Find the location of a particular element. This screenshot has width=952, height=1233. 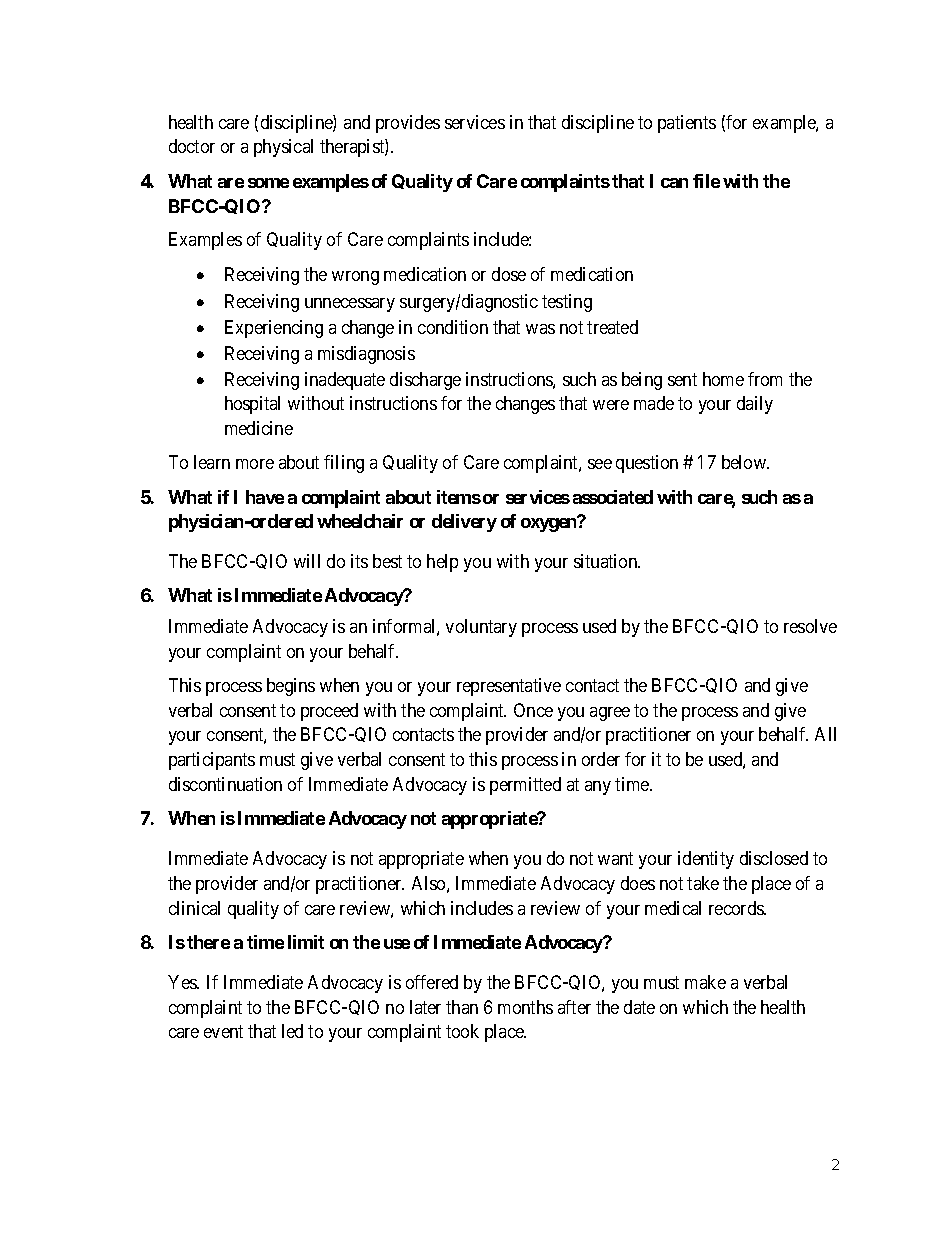

resolve is located at coordinates (810, 626).
